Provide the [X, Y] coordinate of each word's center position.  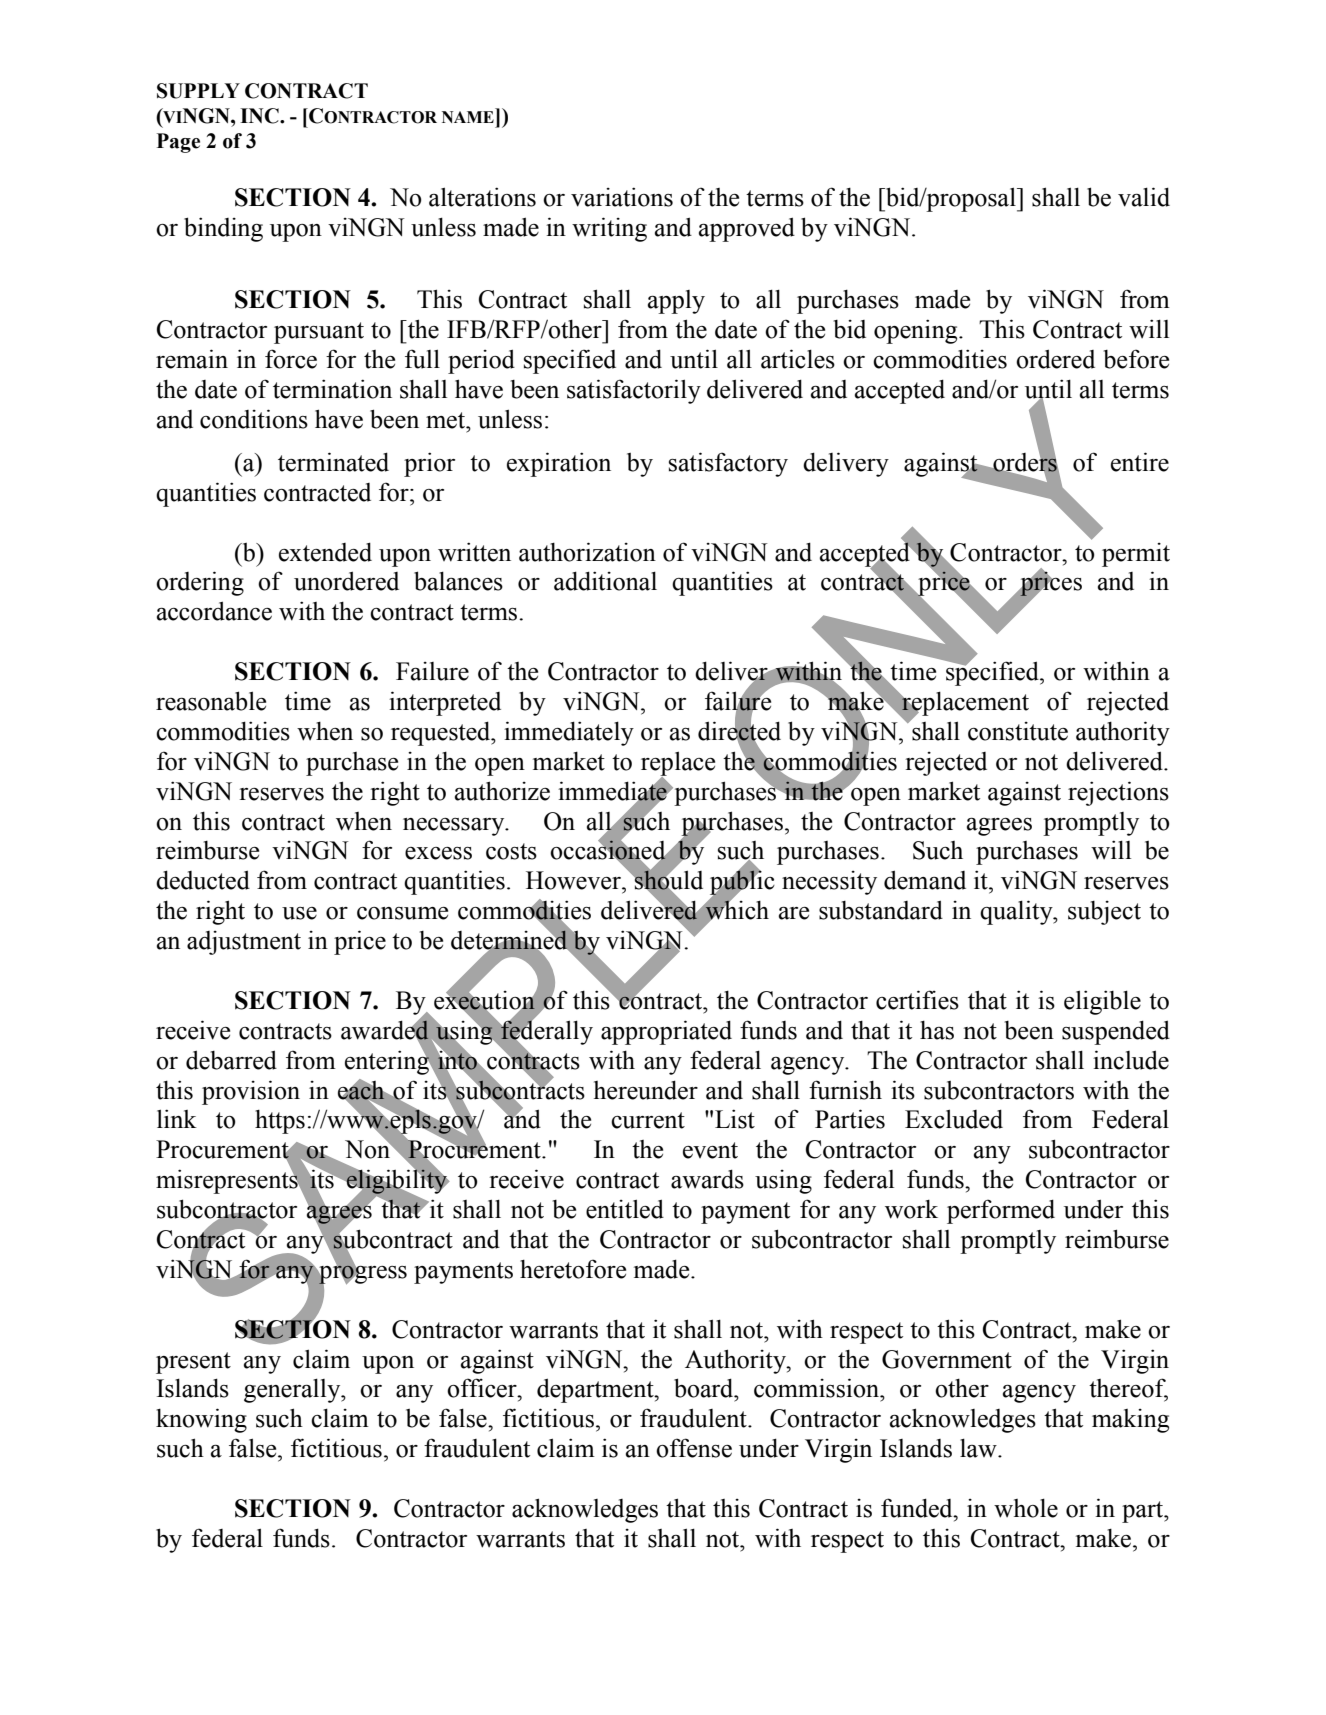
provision [251, 1092]
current [648, 1120]
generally [293, 1390]
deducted [203, 880]
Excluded [954, 1119]
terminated [333, 462]
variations [622, 197]
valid [1144, 197]
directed [739, 731]
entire [1140, 462]
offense [694, 1448]
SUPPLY [198, 91]
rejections [1118, 793]
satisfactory [728, 464]
